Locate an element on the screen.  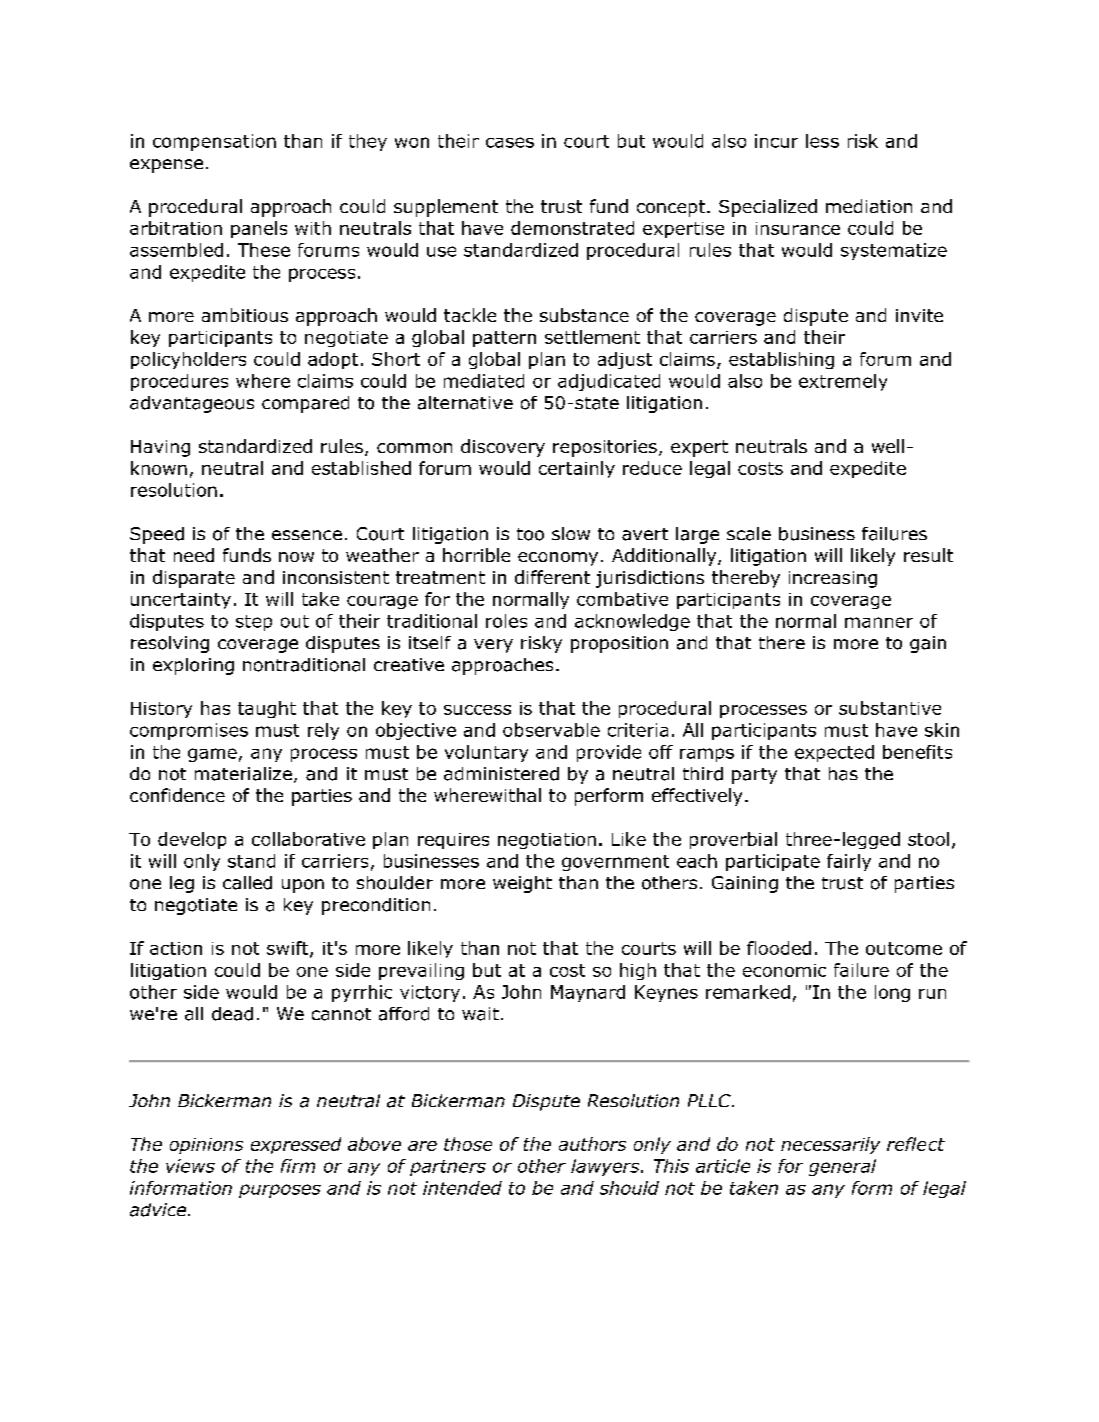
purposes is located at coordinates (280, 1191).
